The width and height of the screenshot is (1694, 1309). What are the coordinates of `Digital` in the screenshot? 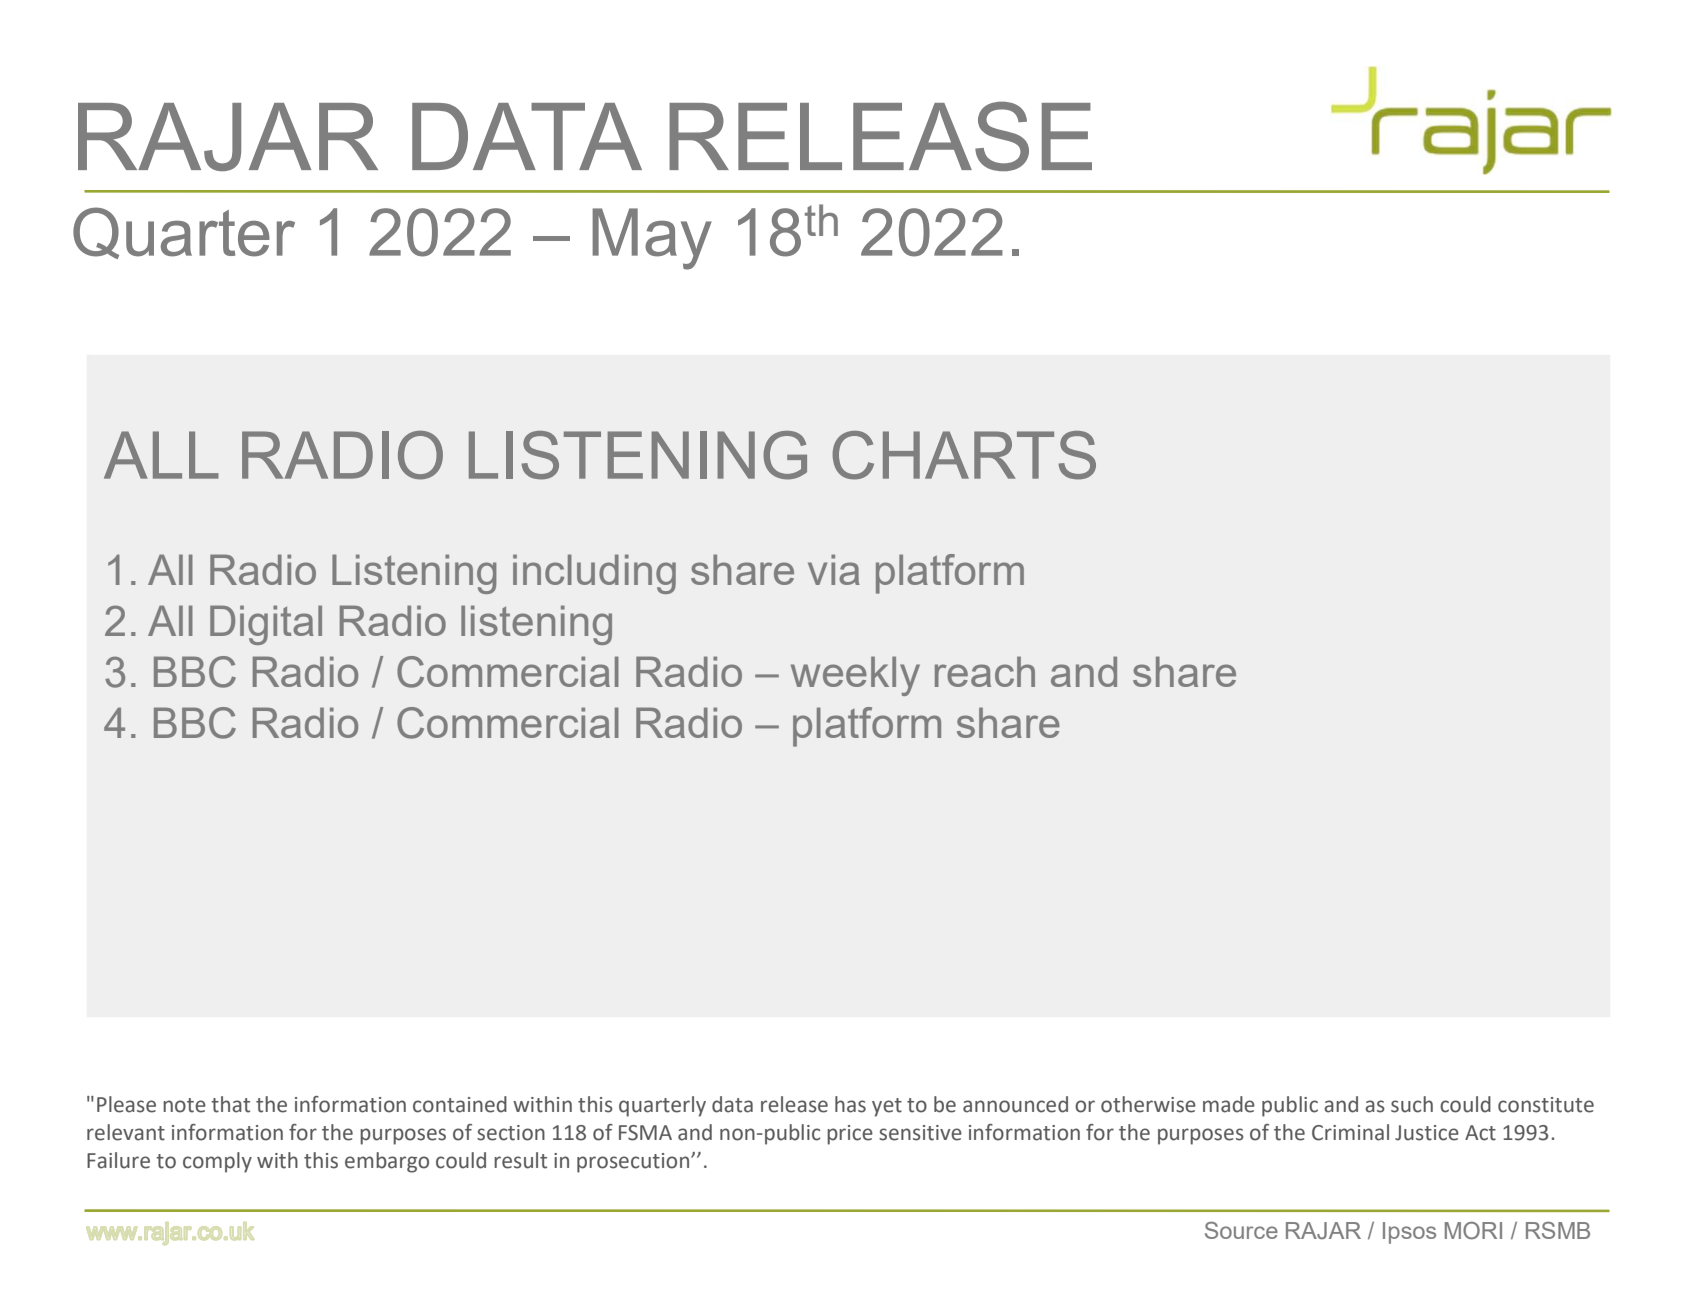 It's located at (266, 625).
